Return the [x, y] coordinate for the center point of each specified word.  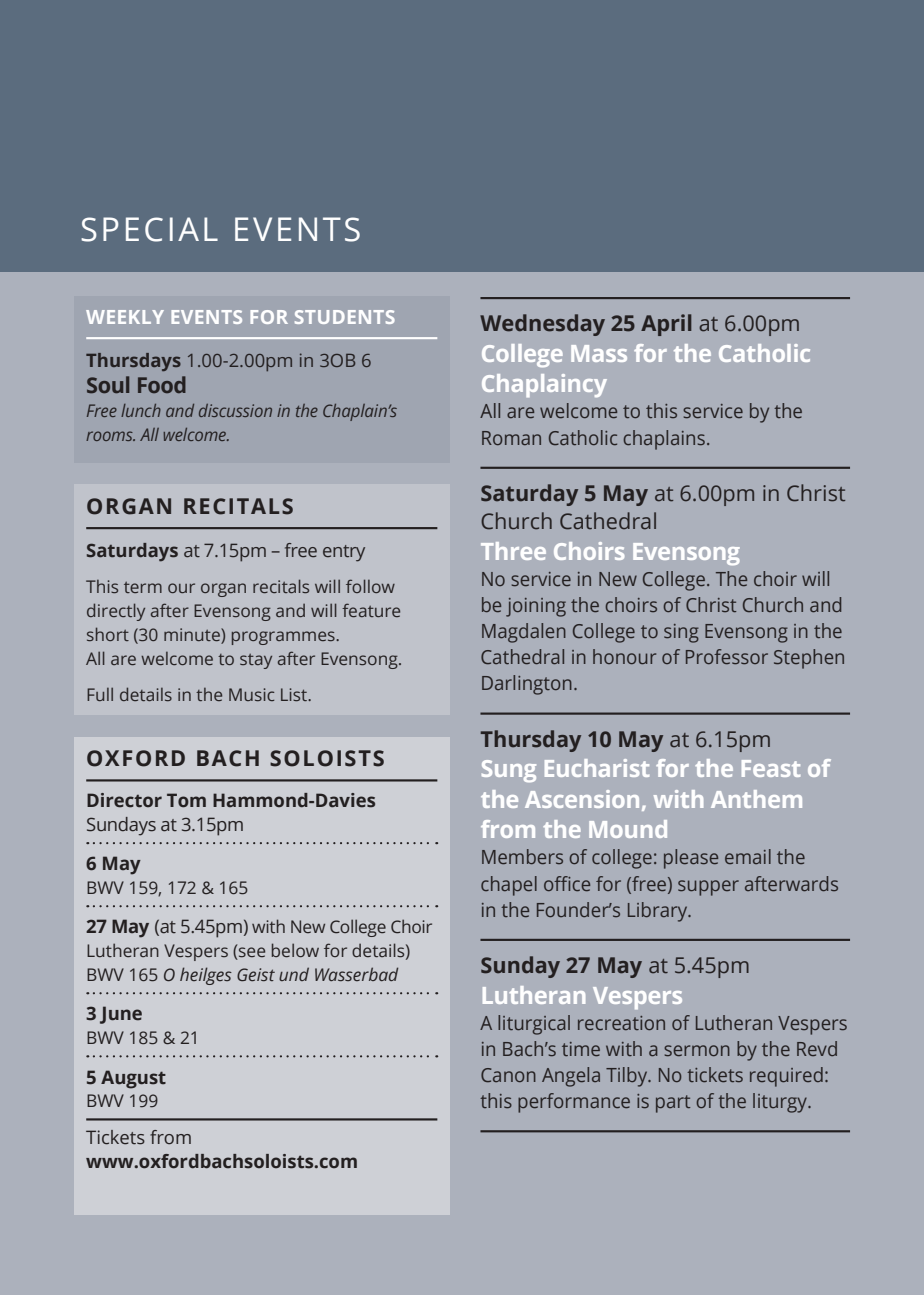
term [143, 587]
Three [513, 551]
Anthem [756, 799]
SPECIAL [149, 229]
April [666, 325]
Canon [508, 1075]
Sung [509, 771]
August [133, 1079]
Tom [186, 800]
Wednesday [542, 325]
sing [681, 633]
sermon [697, 1050]
